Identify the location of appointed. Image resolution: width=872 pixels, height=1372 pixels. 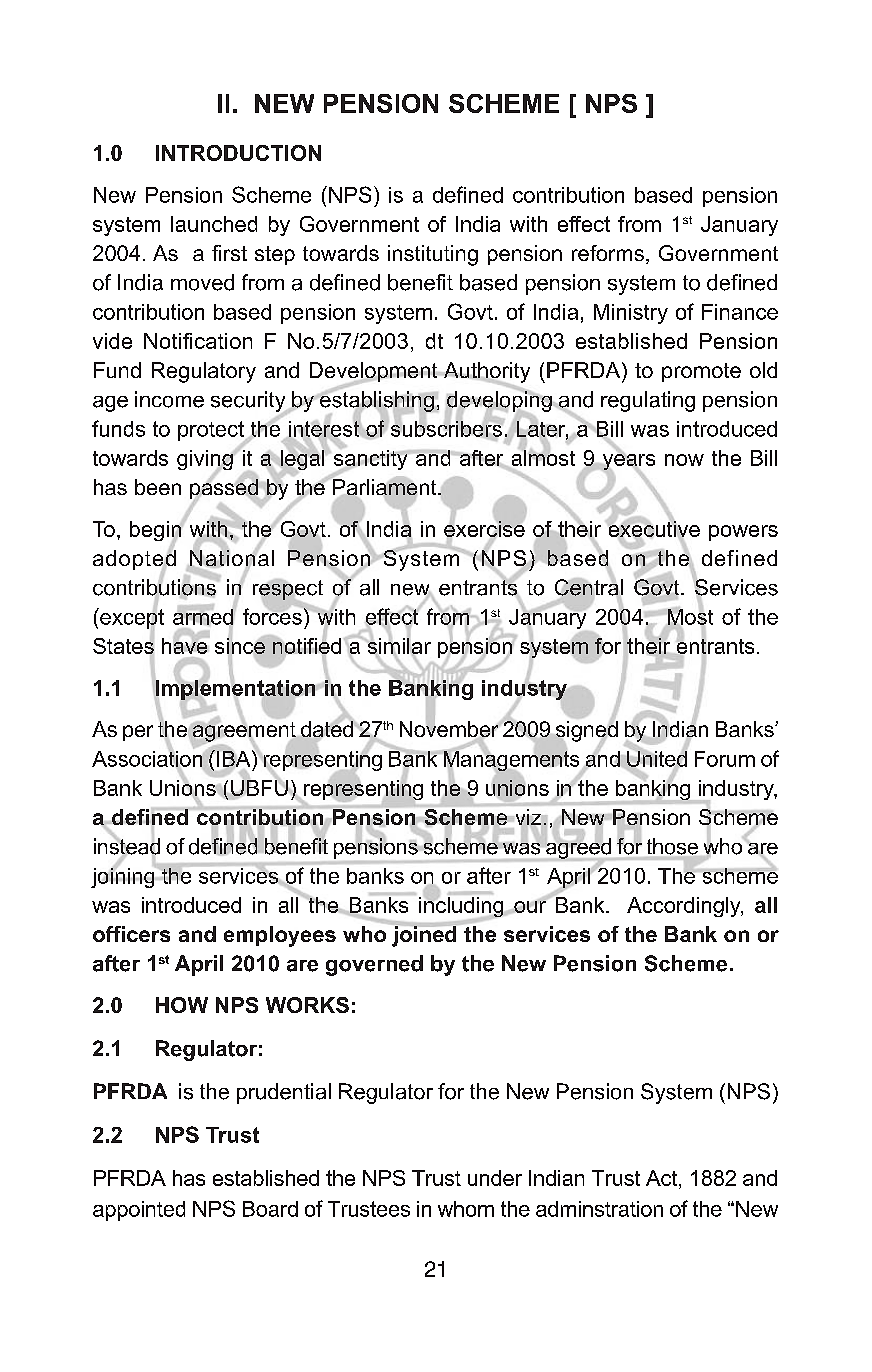
(139, 1211).
